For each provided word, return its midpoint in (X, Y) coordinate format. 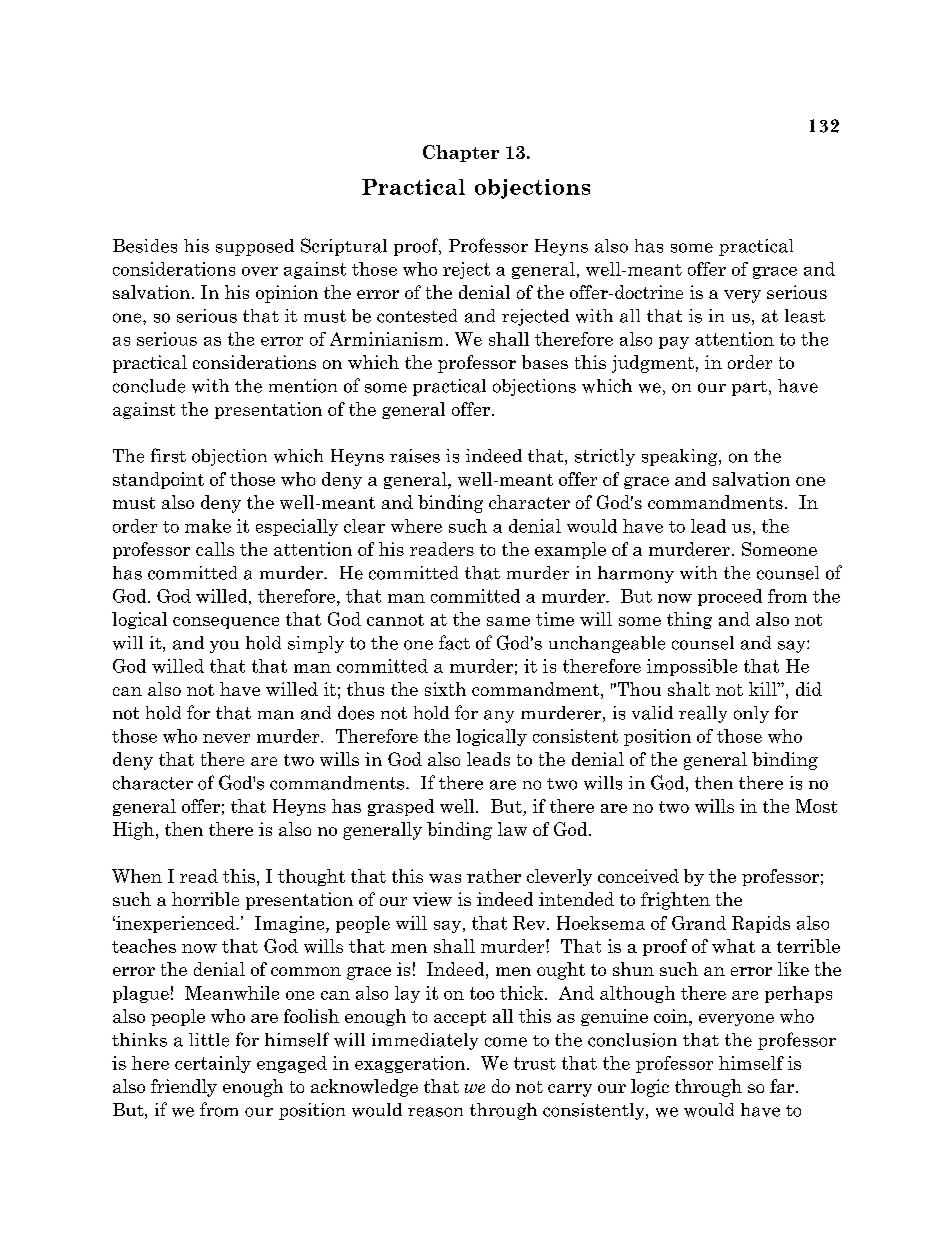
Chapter (461, 153)
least (805, 316)
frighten (675, 901)
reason (435, 1112)
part (749, 388)
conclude (149, 386)
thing (689, 620)
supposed (255, 247)
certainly (213, 1064)
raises (415, 456)
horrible (205, 899)
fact (454, 642)
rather (494, 876)
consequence (226, 623)
